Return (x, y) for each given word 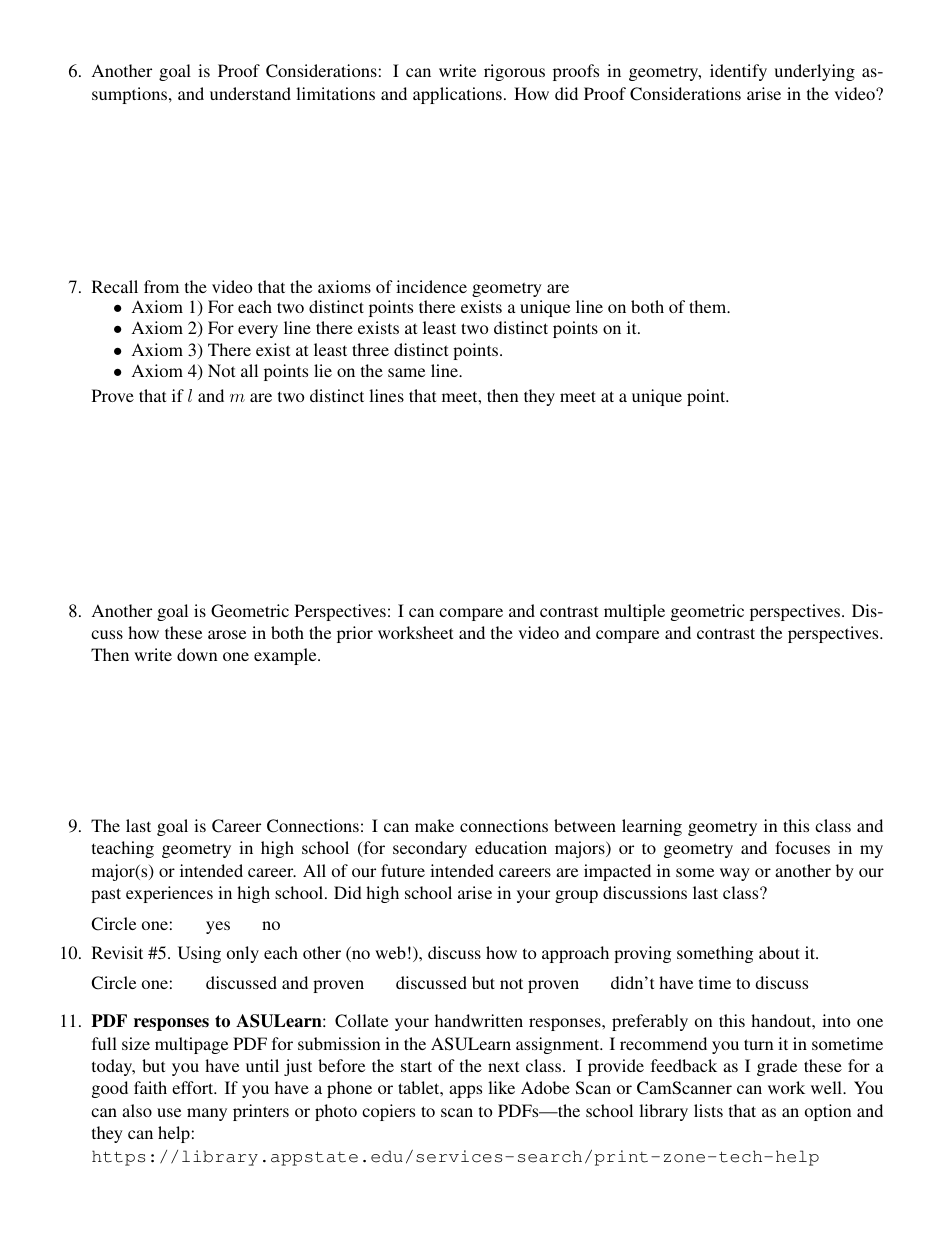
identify (738, 72)
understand (250, 93)
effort (194, 1087)
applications (457, 95)
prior (355, 634)
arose (227, 634)
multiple (634, 612)
